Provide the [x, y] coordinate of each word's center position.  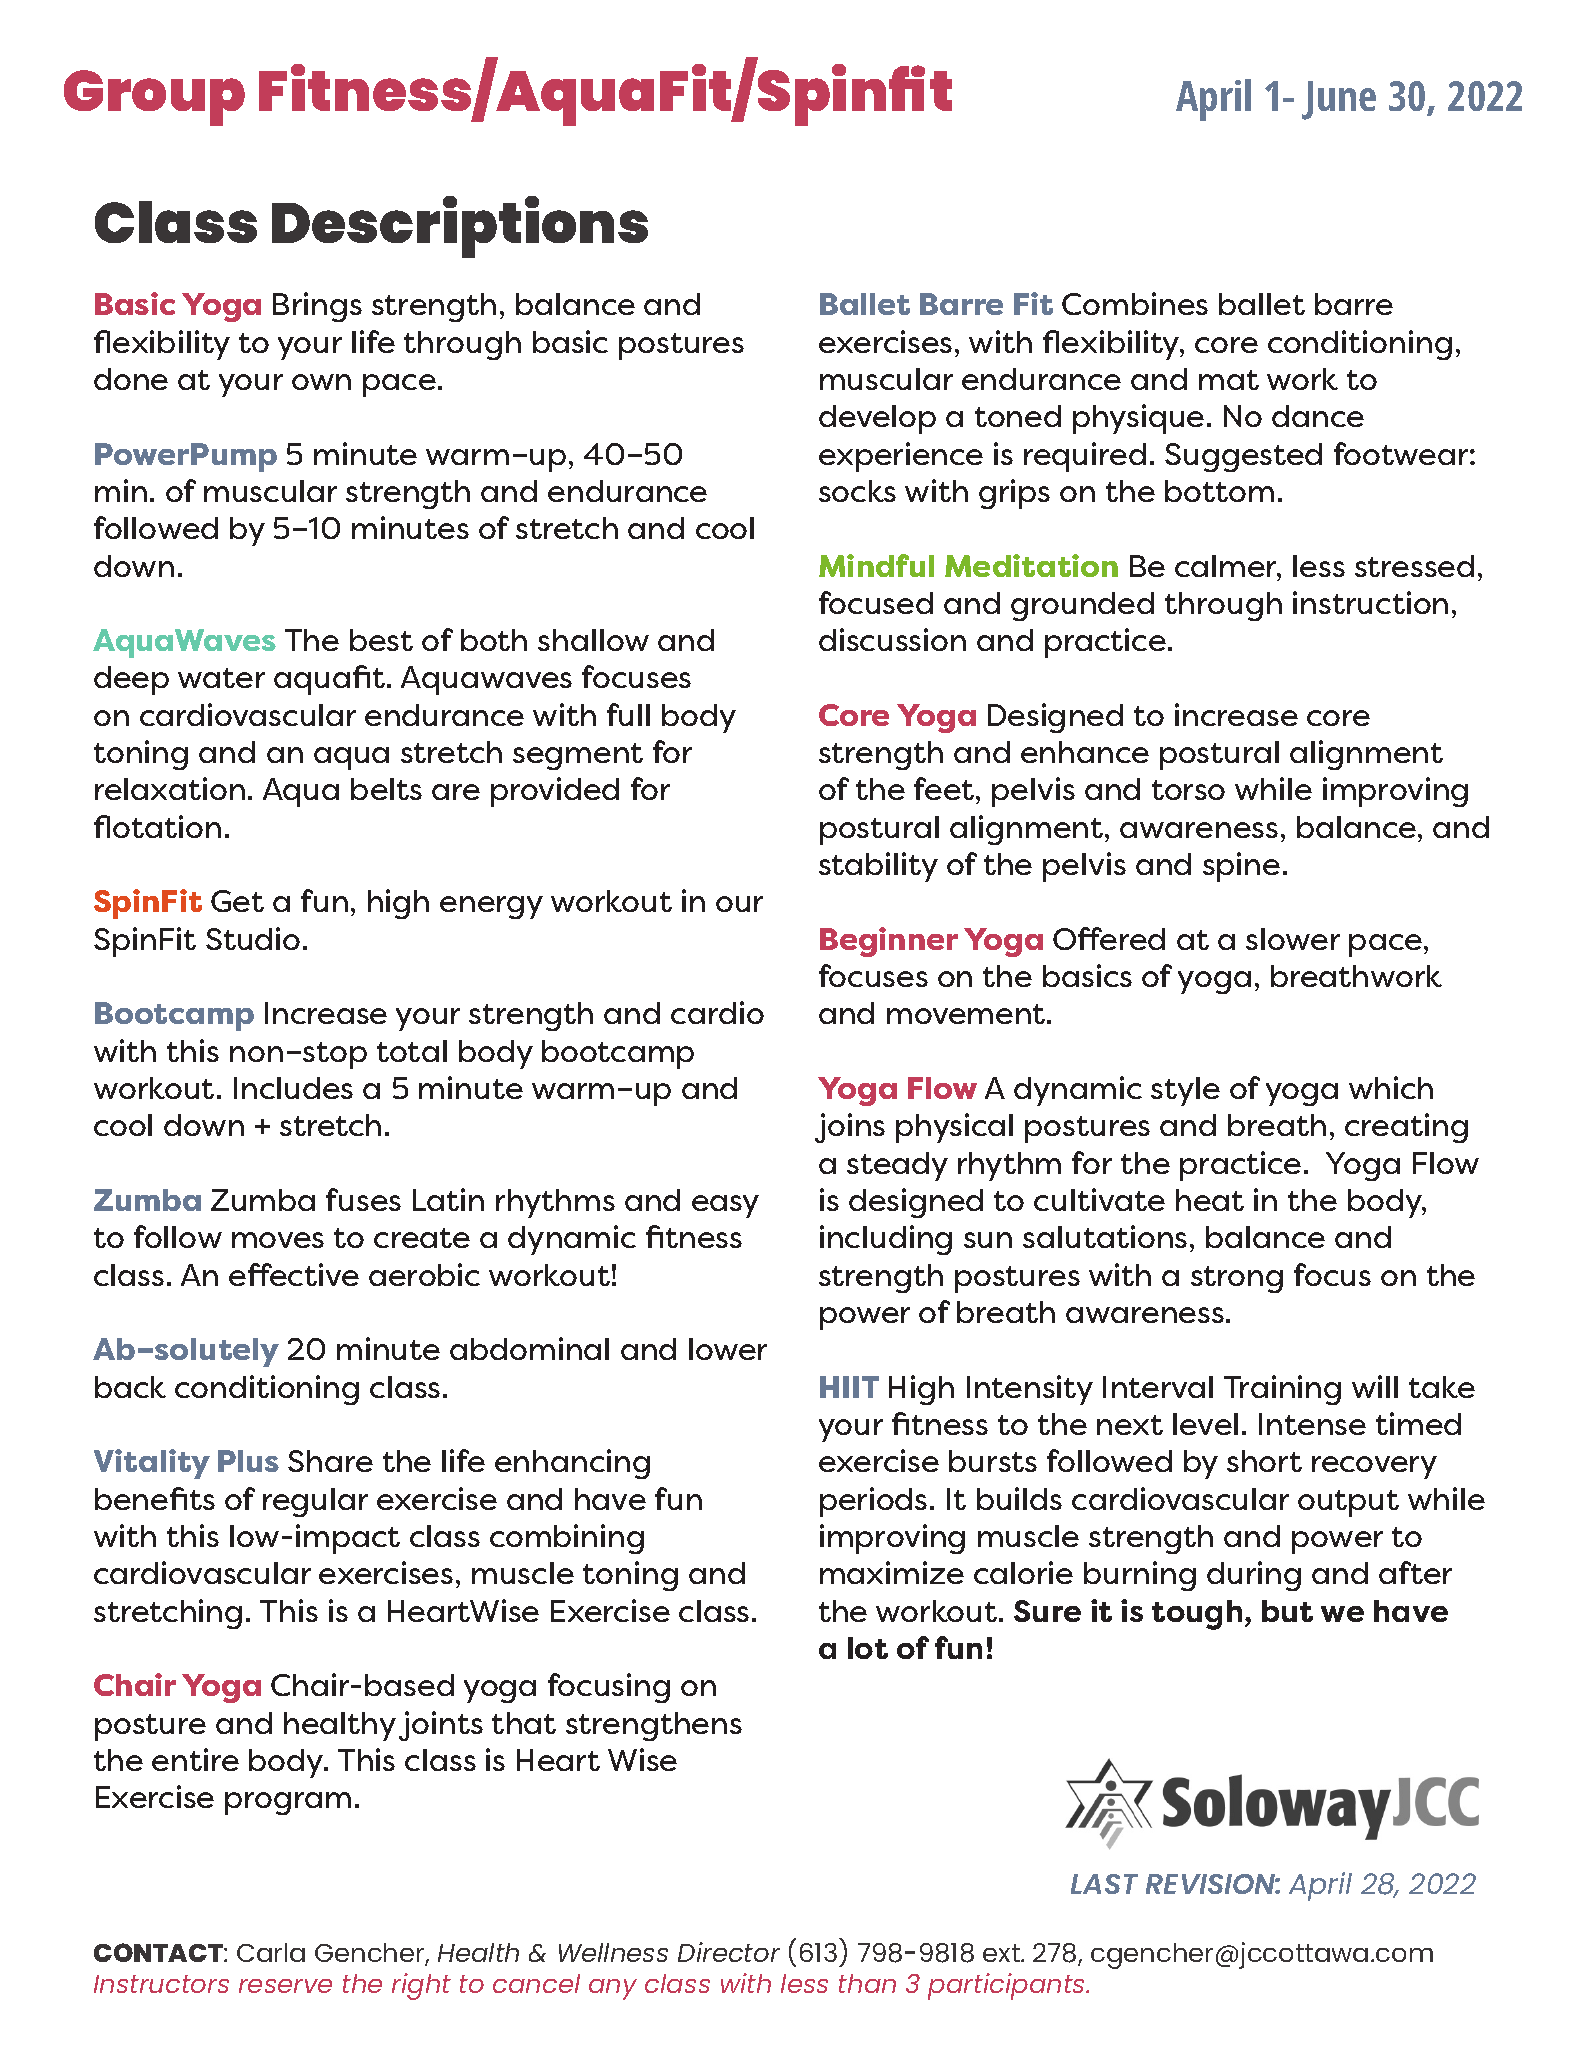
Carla [271, 1952]
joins [850, 1128]
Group [154, 98]
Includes [293, 1088]
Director [729, 1952]
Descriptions [460, 227]
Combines [1135, 303]
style [1185, 1091]
